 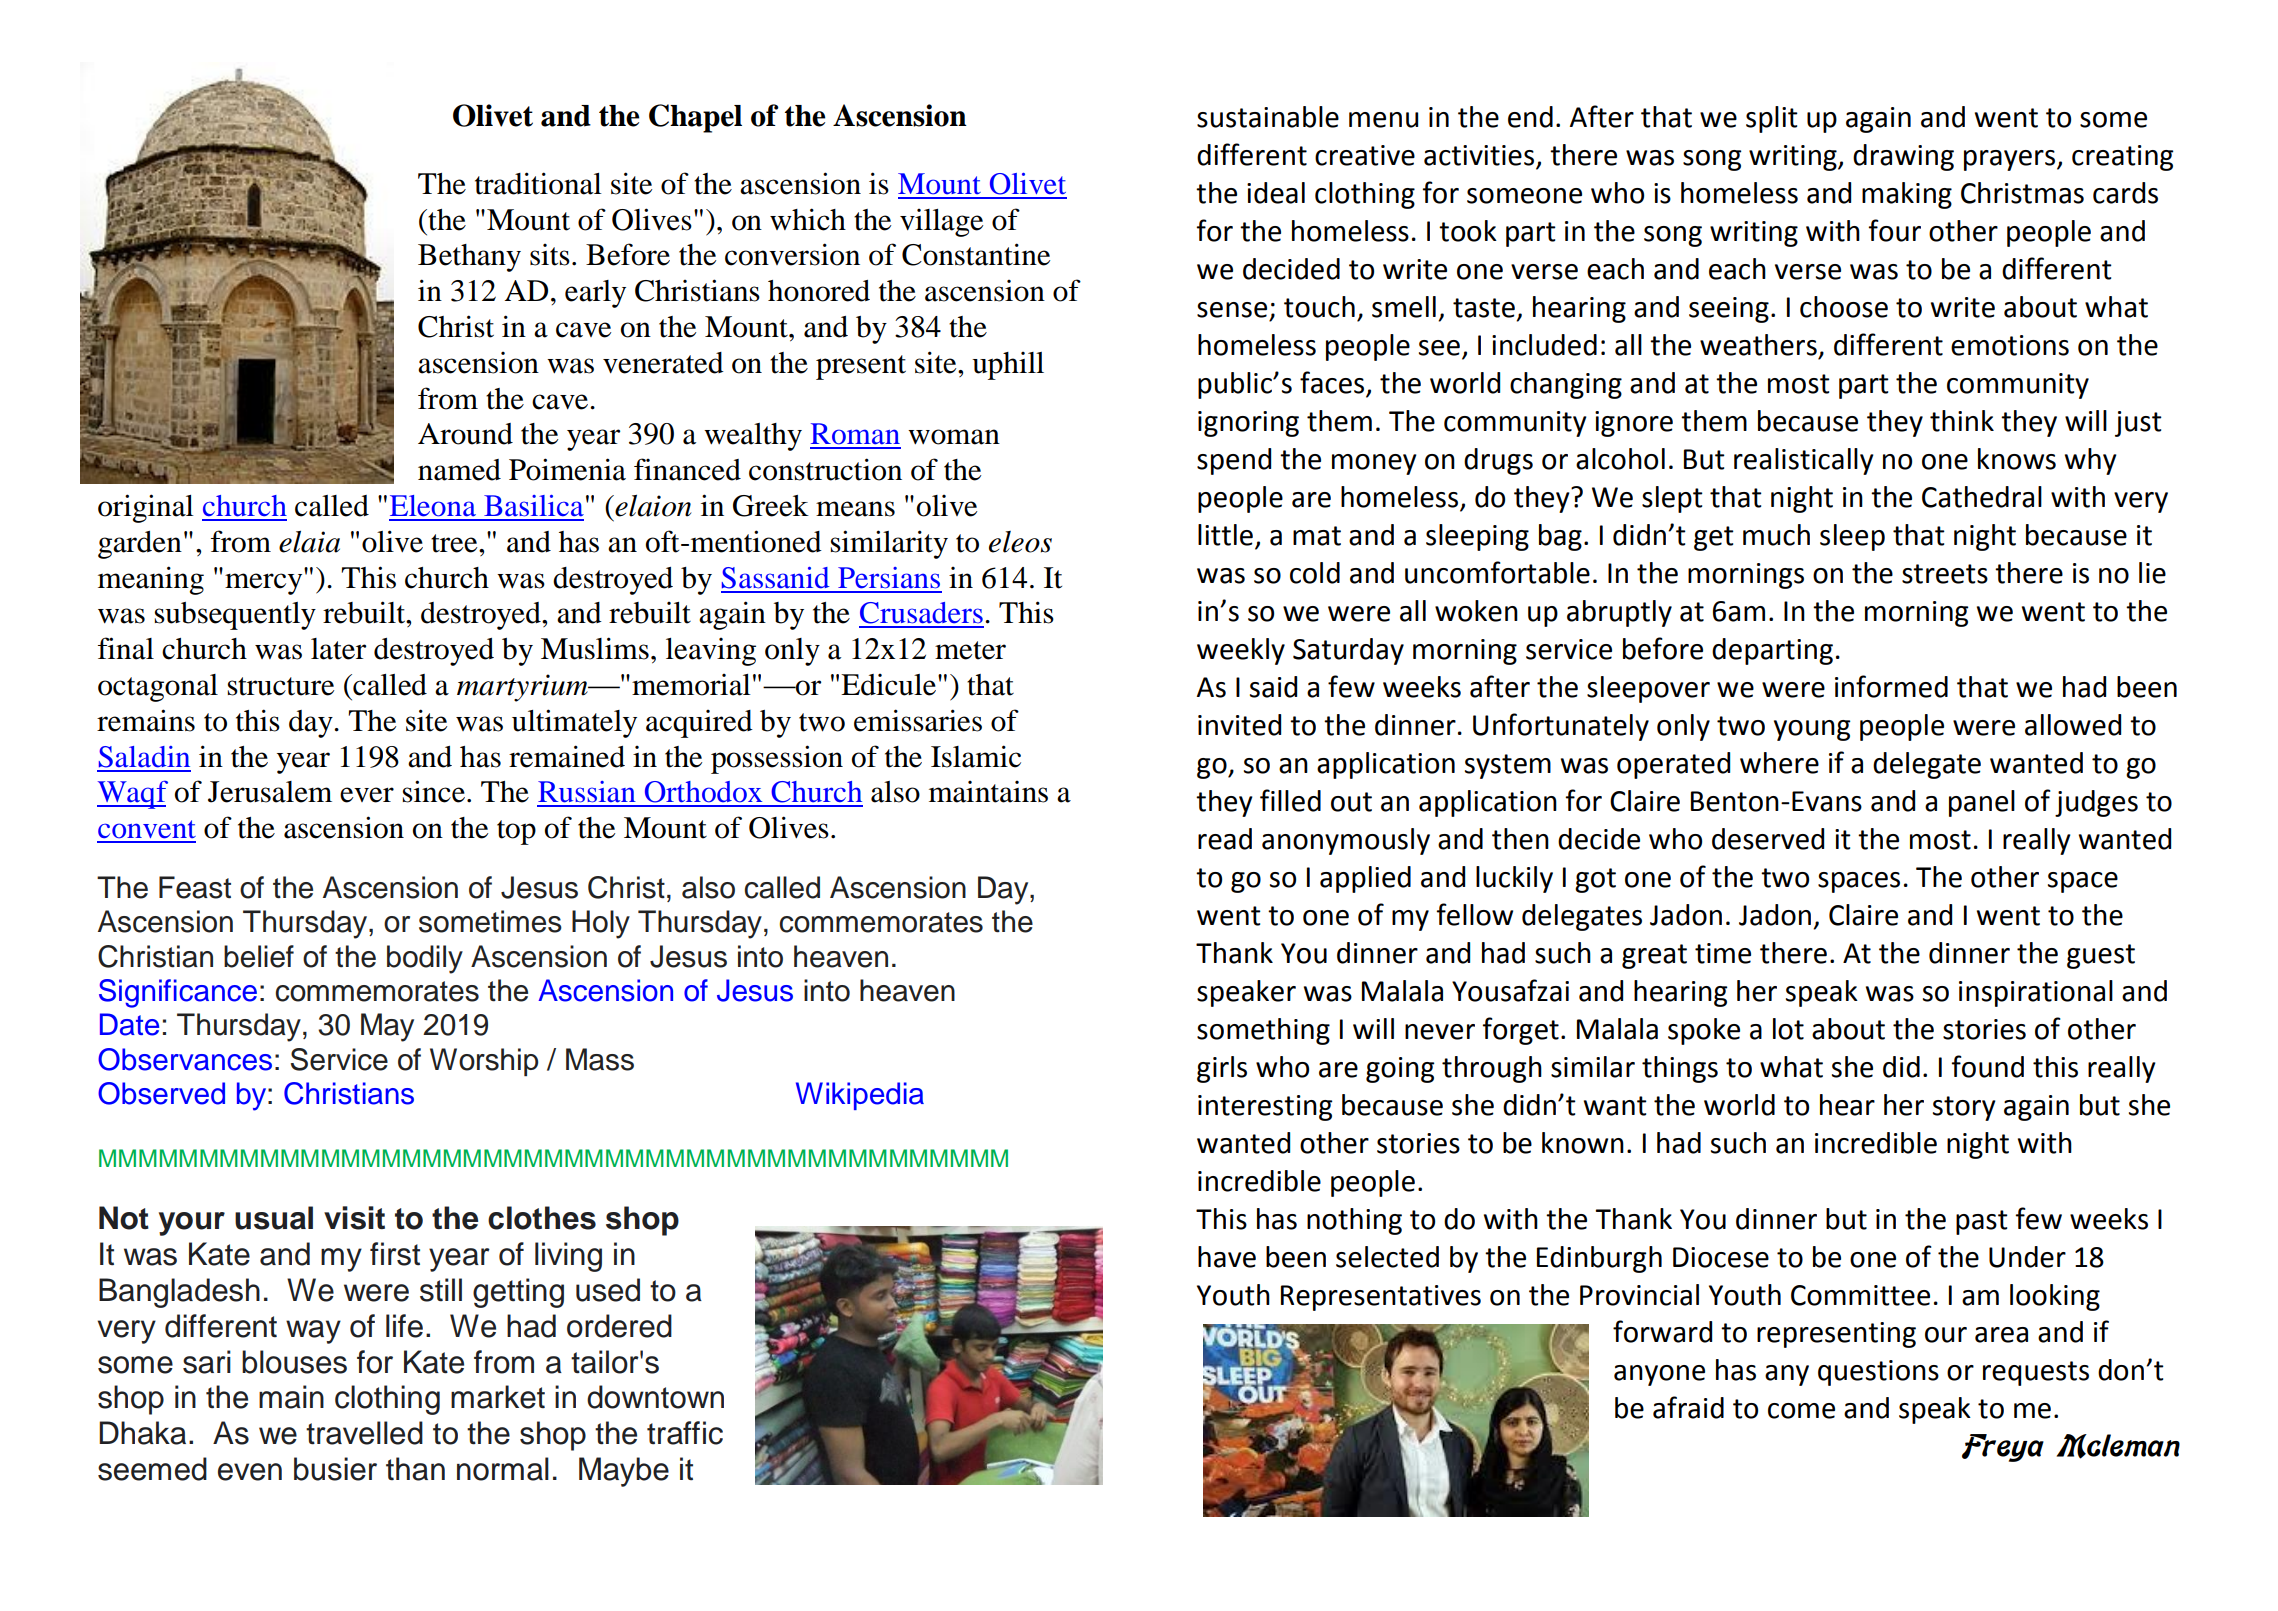 What do you see at coordinates (1241, 651) in the document?
I see `weekly` at bounding box center [1241, 651].
